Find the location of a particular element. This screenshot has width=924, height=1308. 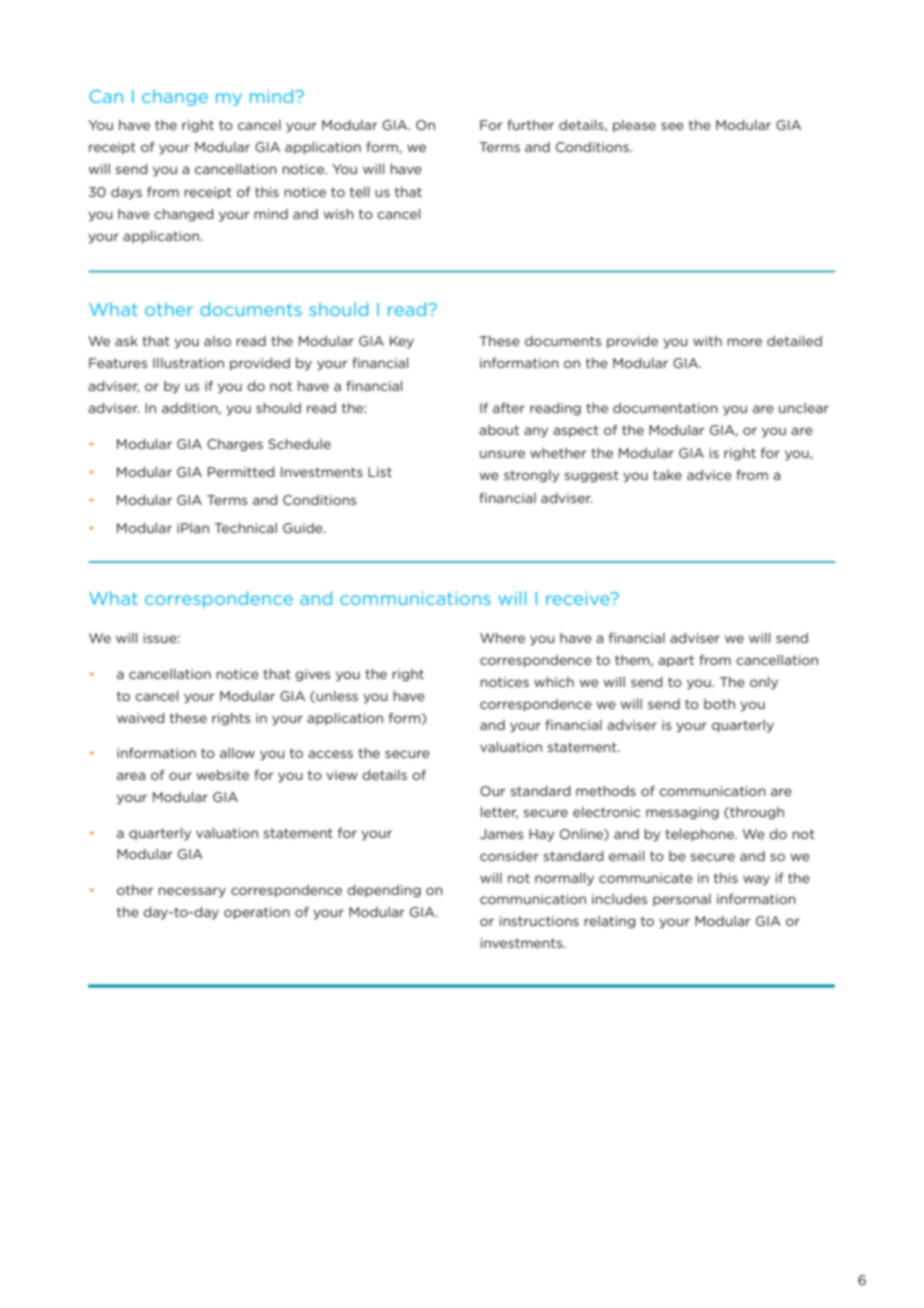

personal is located at coordinates (682, 900).
